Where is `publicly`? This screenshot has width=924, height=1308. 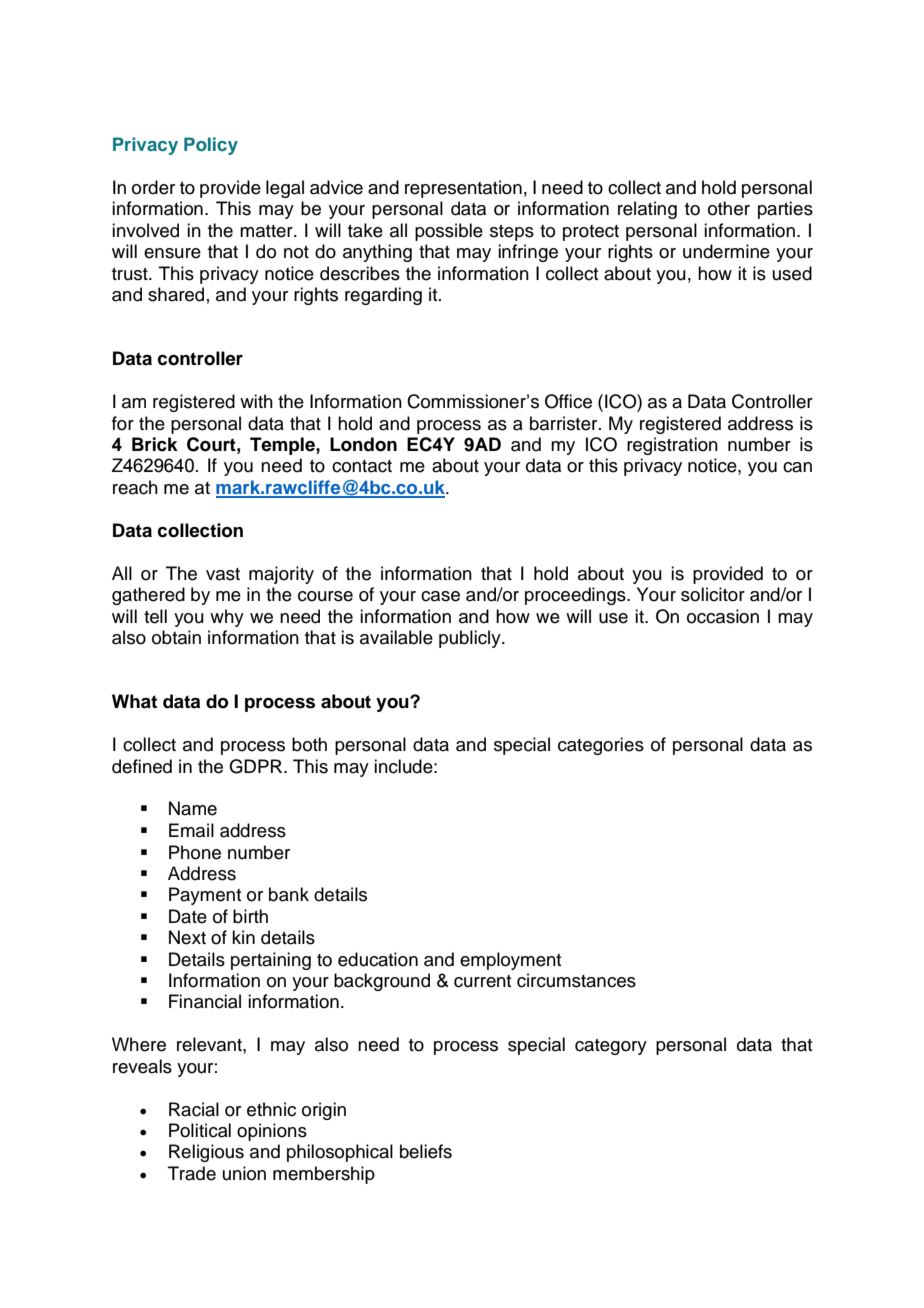
publicly is located at coordinates (471, 639).
